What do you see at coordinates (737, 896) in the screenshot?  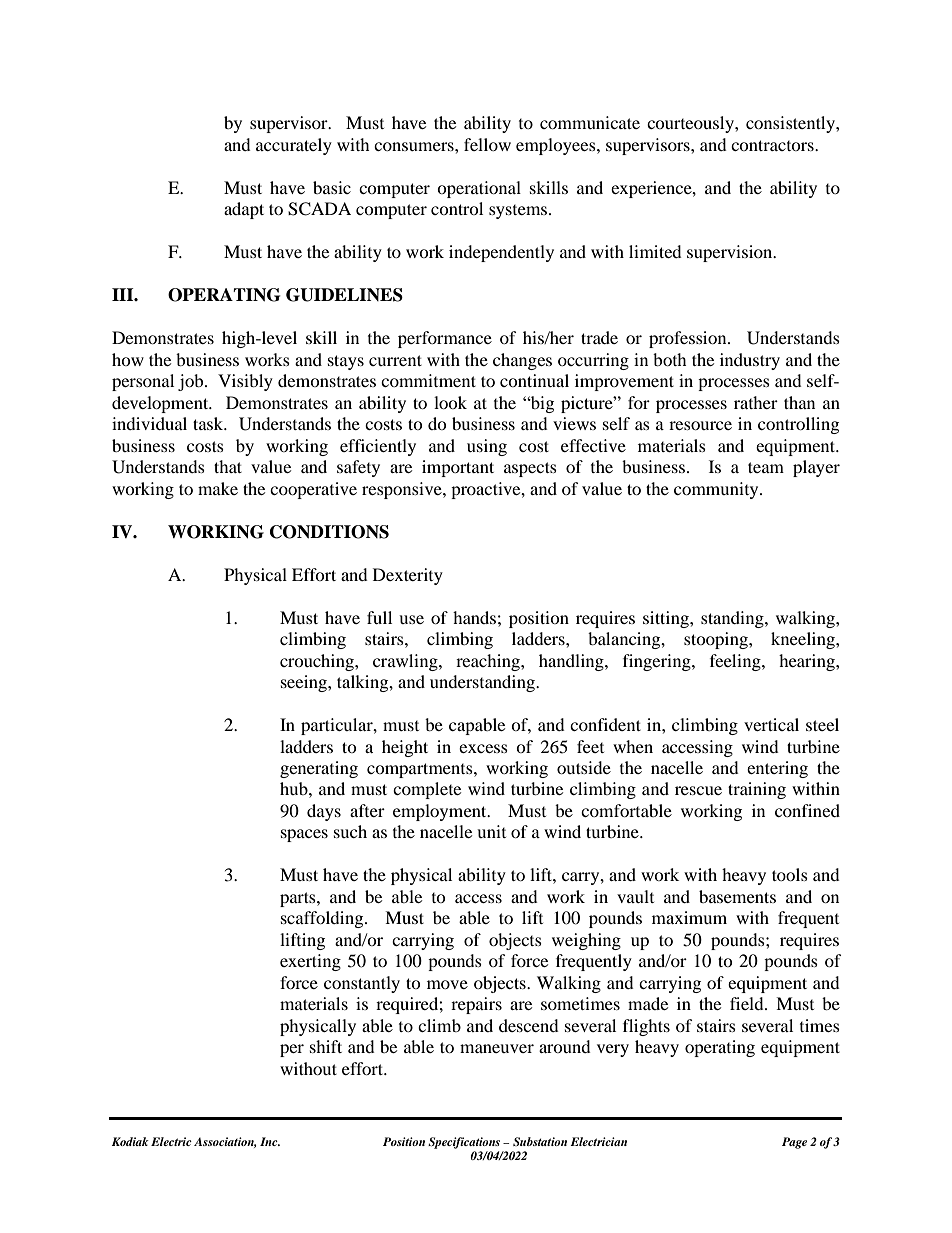 I see `basements` at bounding box center [737, 896].
